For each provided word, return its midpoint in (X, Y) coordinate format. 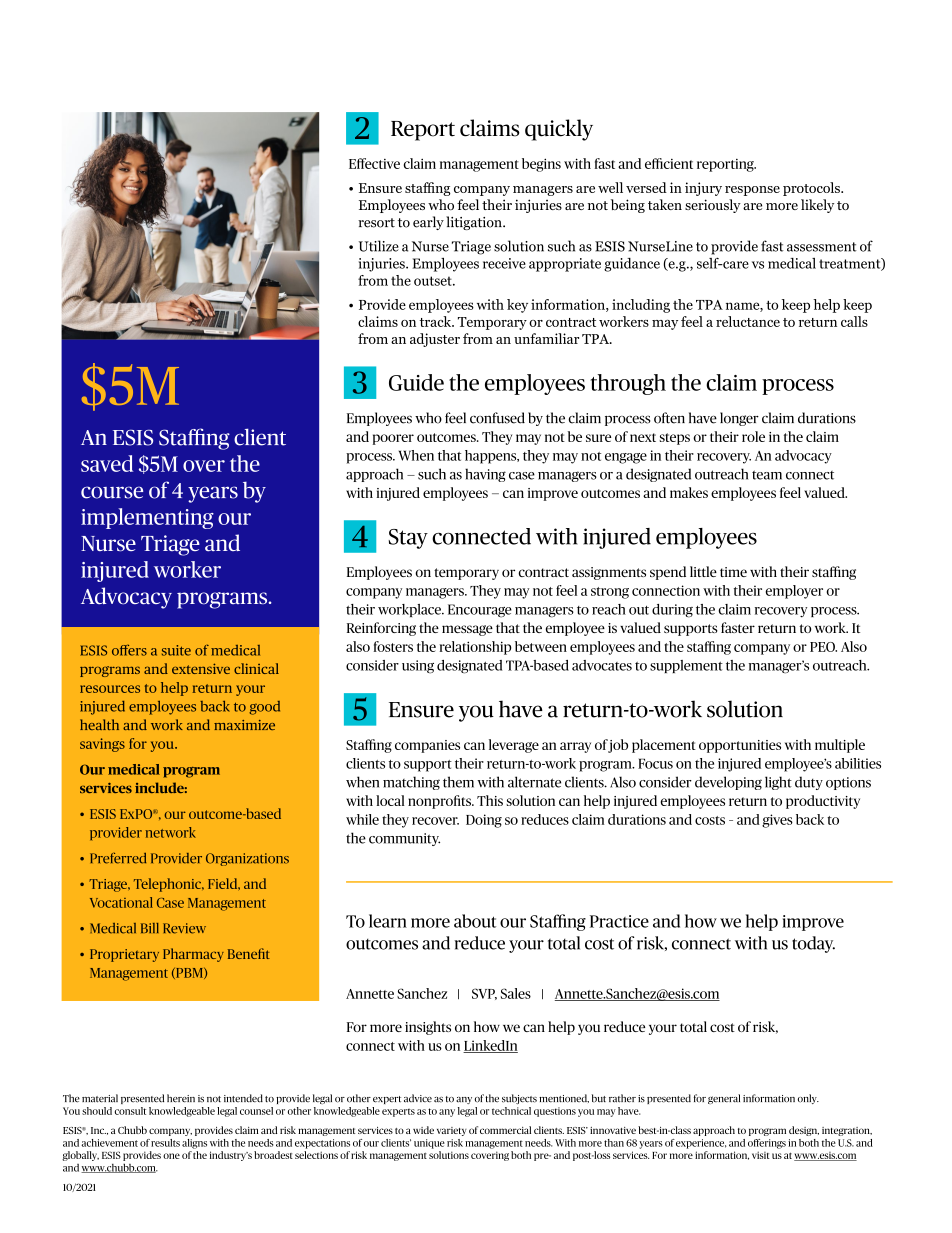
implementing (147, 518)
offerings (767, 1144)
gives (777, 821)
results (165, 1143)
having (485, 475)
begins (541, 165)
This (490, 800)
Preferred (118, 858)
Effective (374, 163)
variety (452, 1131)
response (752, 191)
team (767, 475)
